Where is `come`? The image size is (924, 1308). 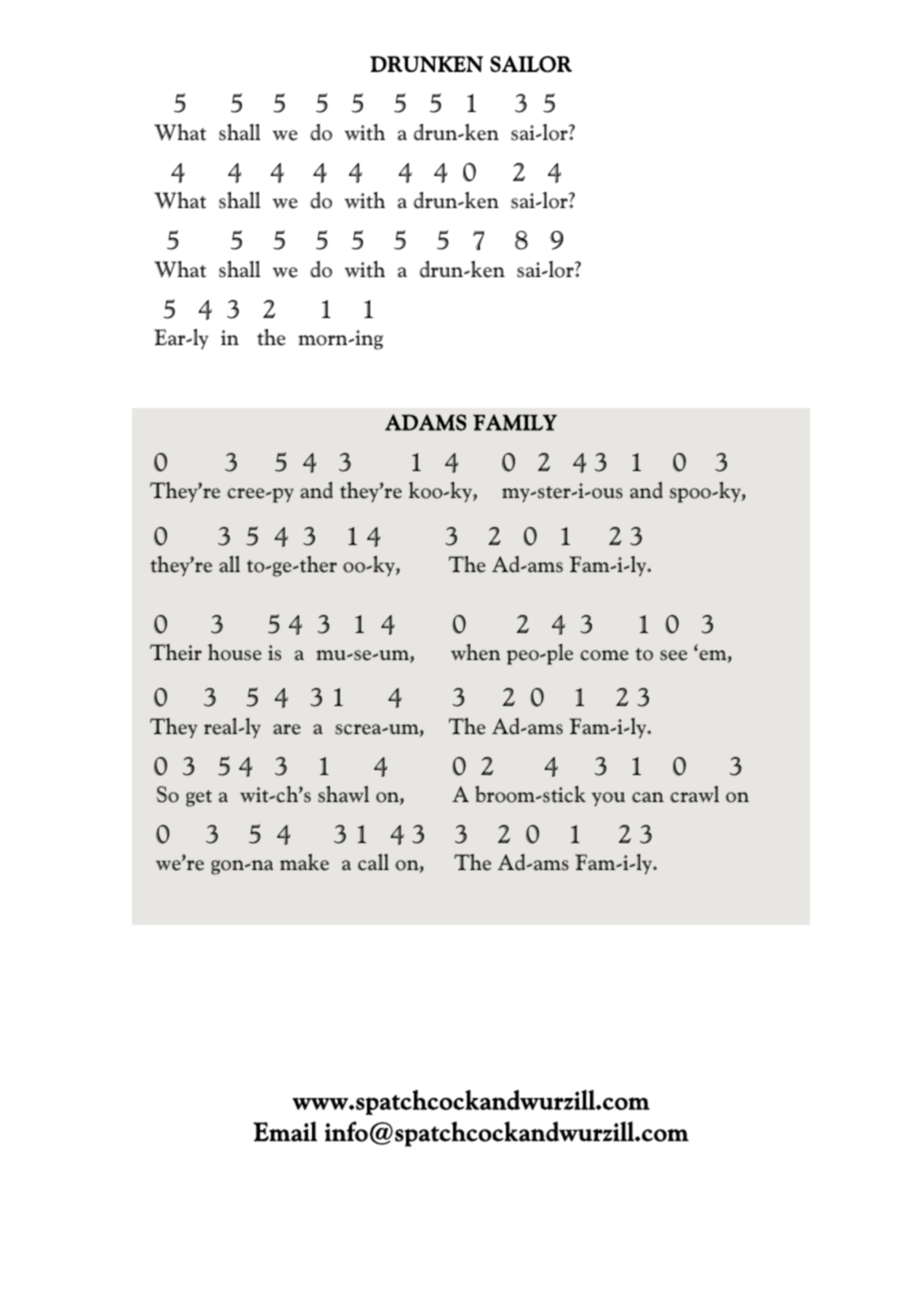
come is located at coordinates (604, 655).
